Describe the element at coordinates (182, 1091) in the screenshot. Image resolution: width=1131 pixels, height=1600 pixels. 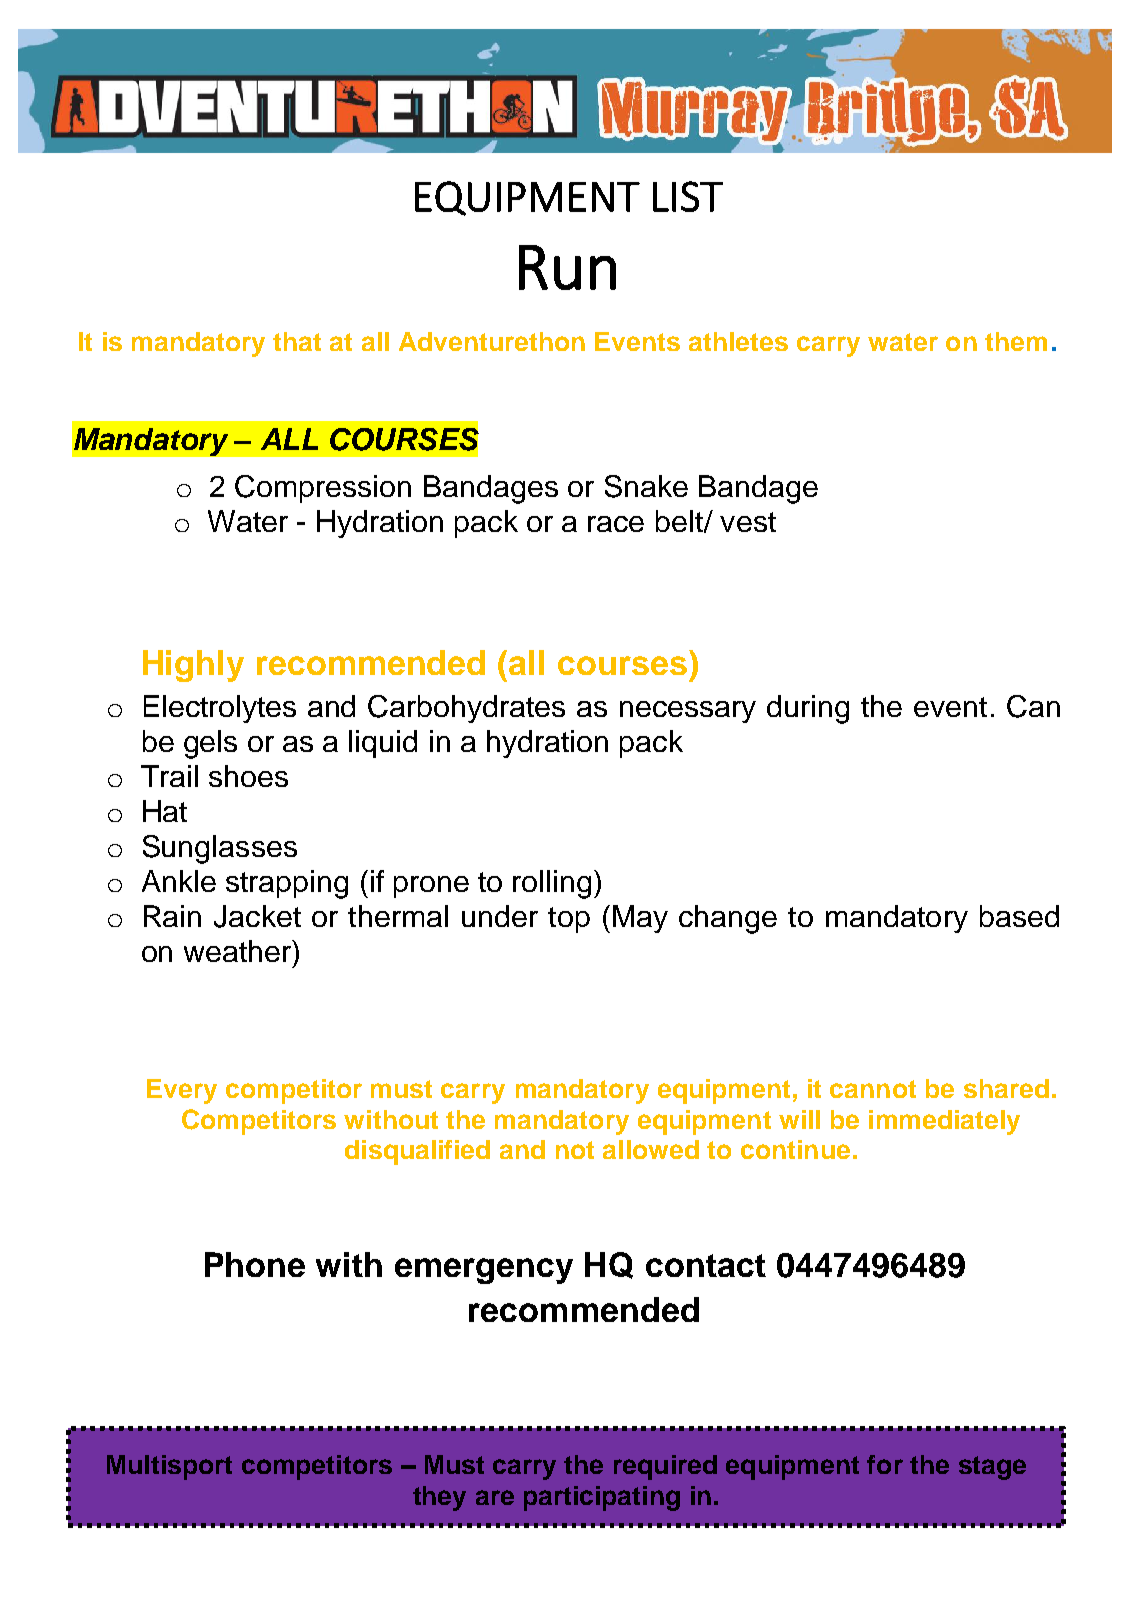
I see `Every` at that location.
